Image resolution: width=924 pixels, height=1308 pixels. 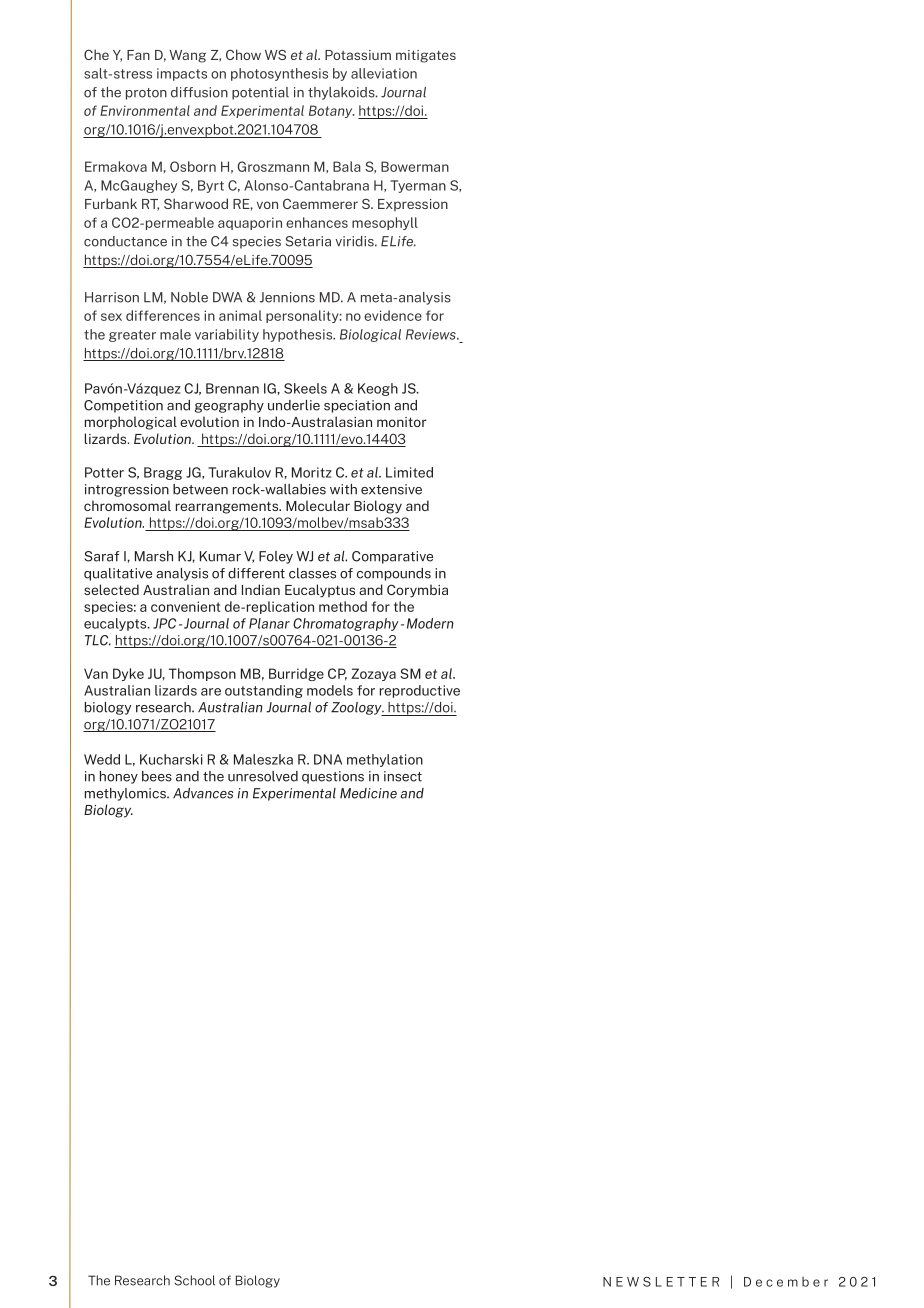 I want to click on School, so click(x=194, y=1280).
